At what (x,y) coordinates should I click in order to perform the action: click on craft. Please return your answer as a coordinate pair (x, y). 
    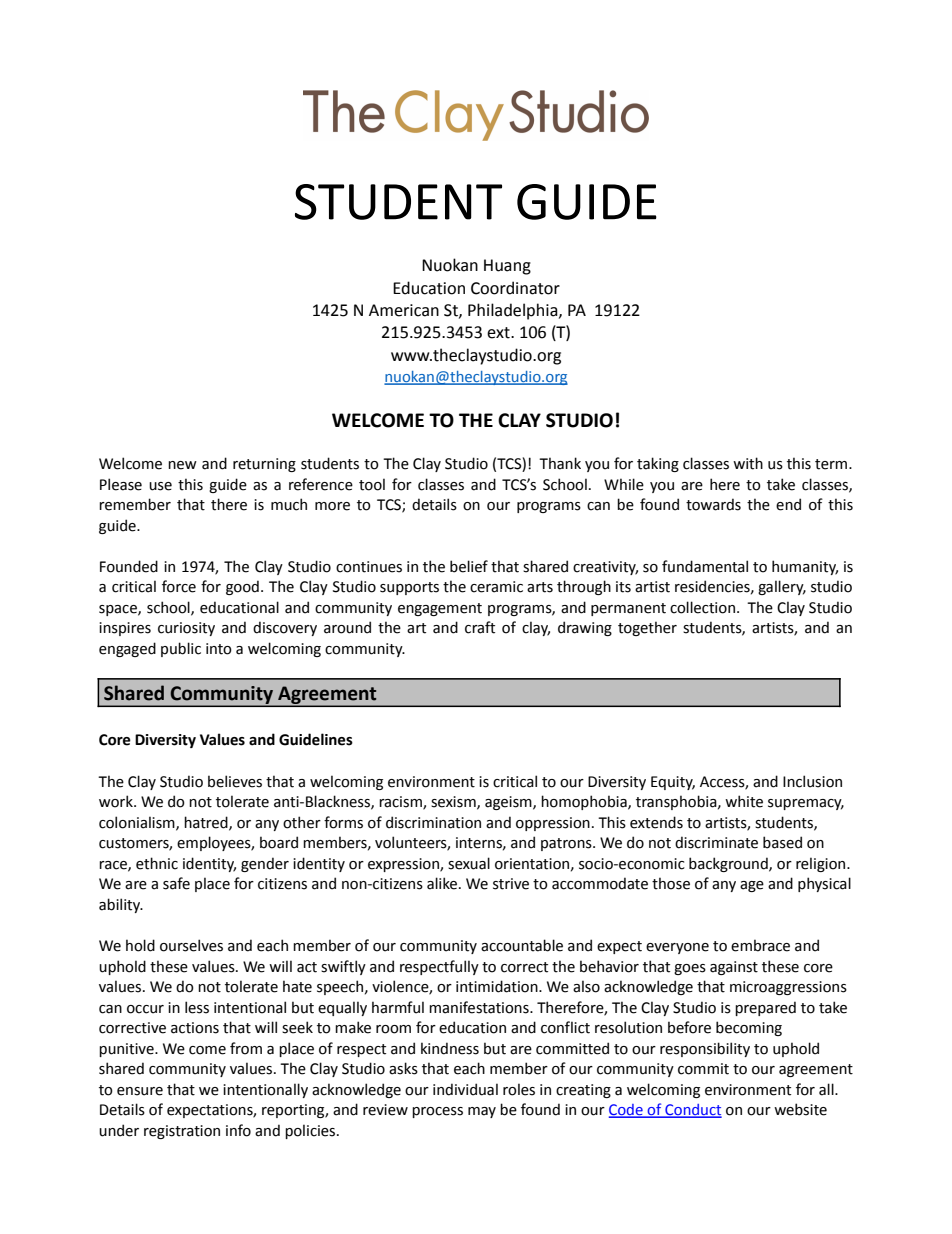
    Looking at the image, I should click on (480, 627).
